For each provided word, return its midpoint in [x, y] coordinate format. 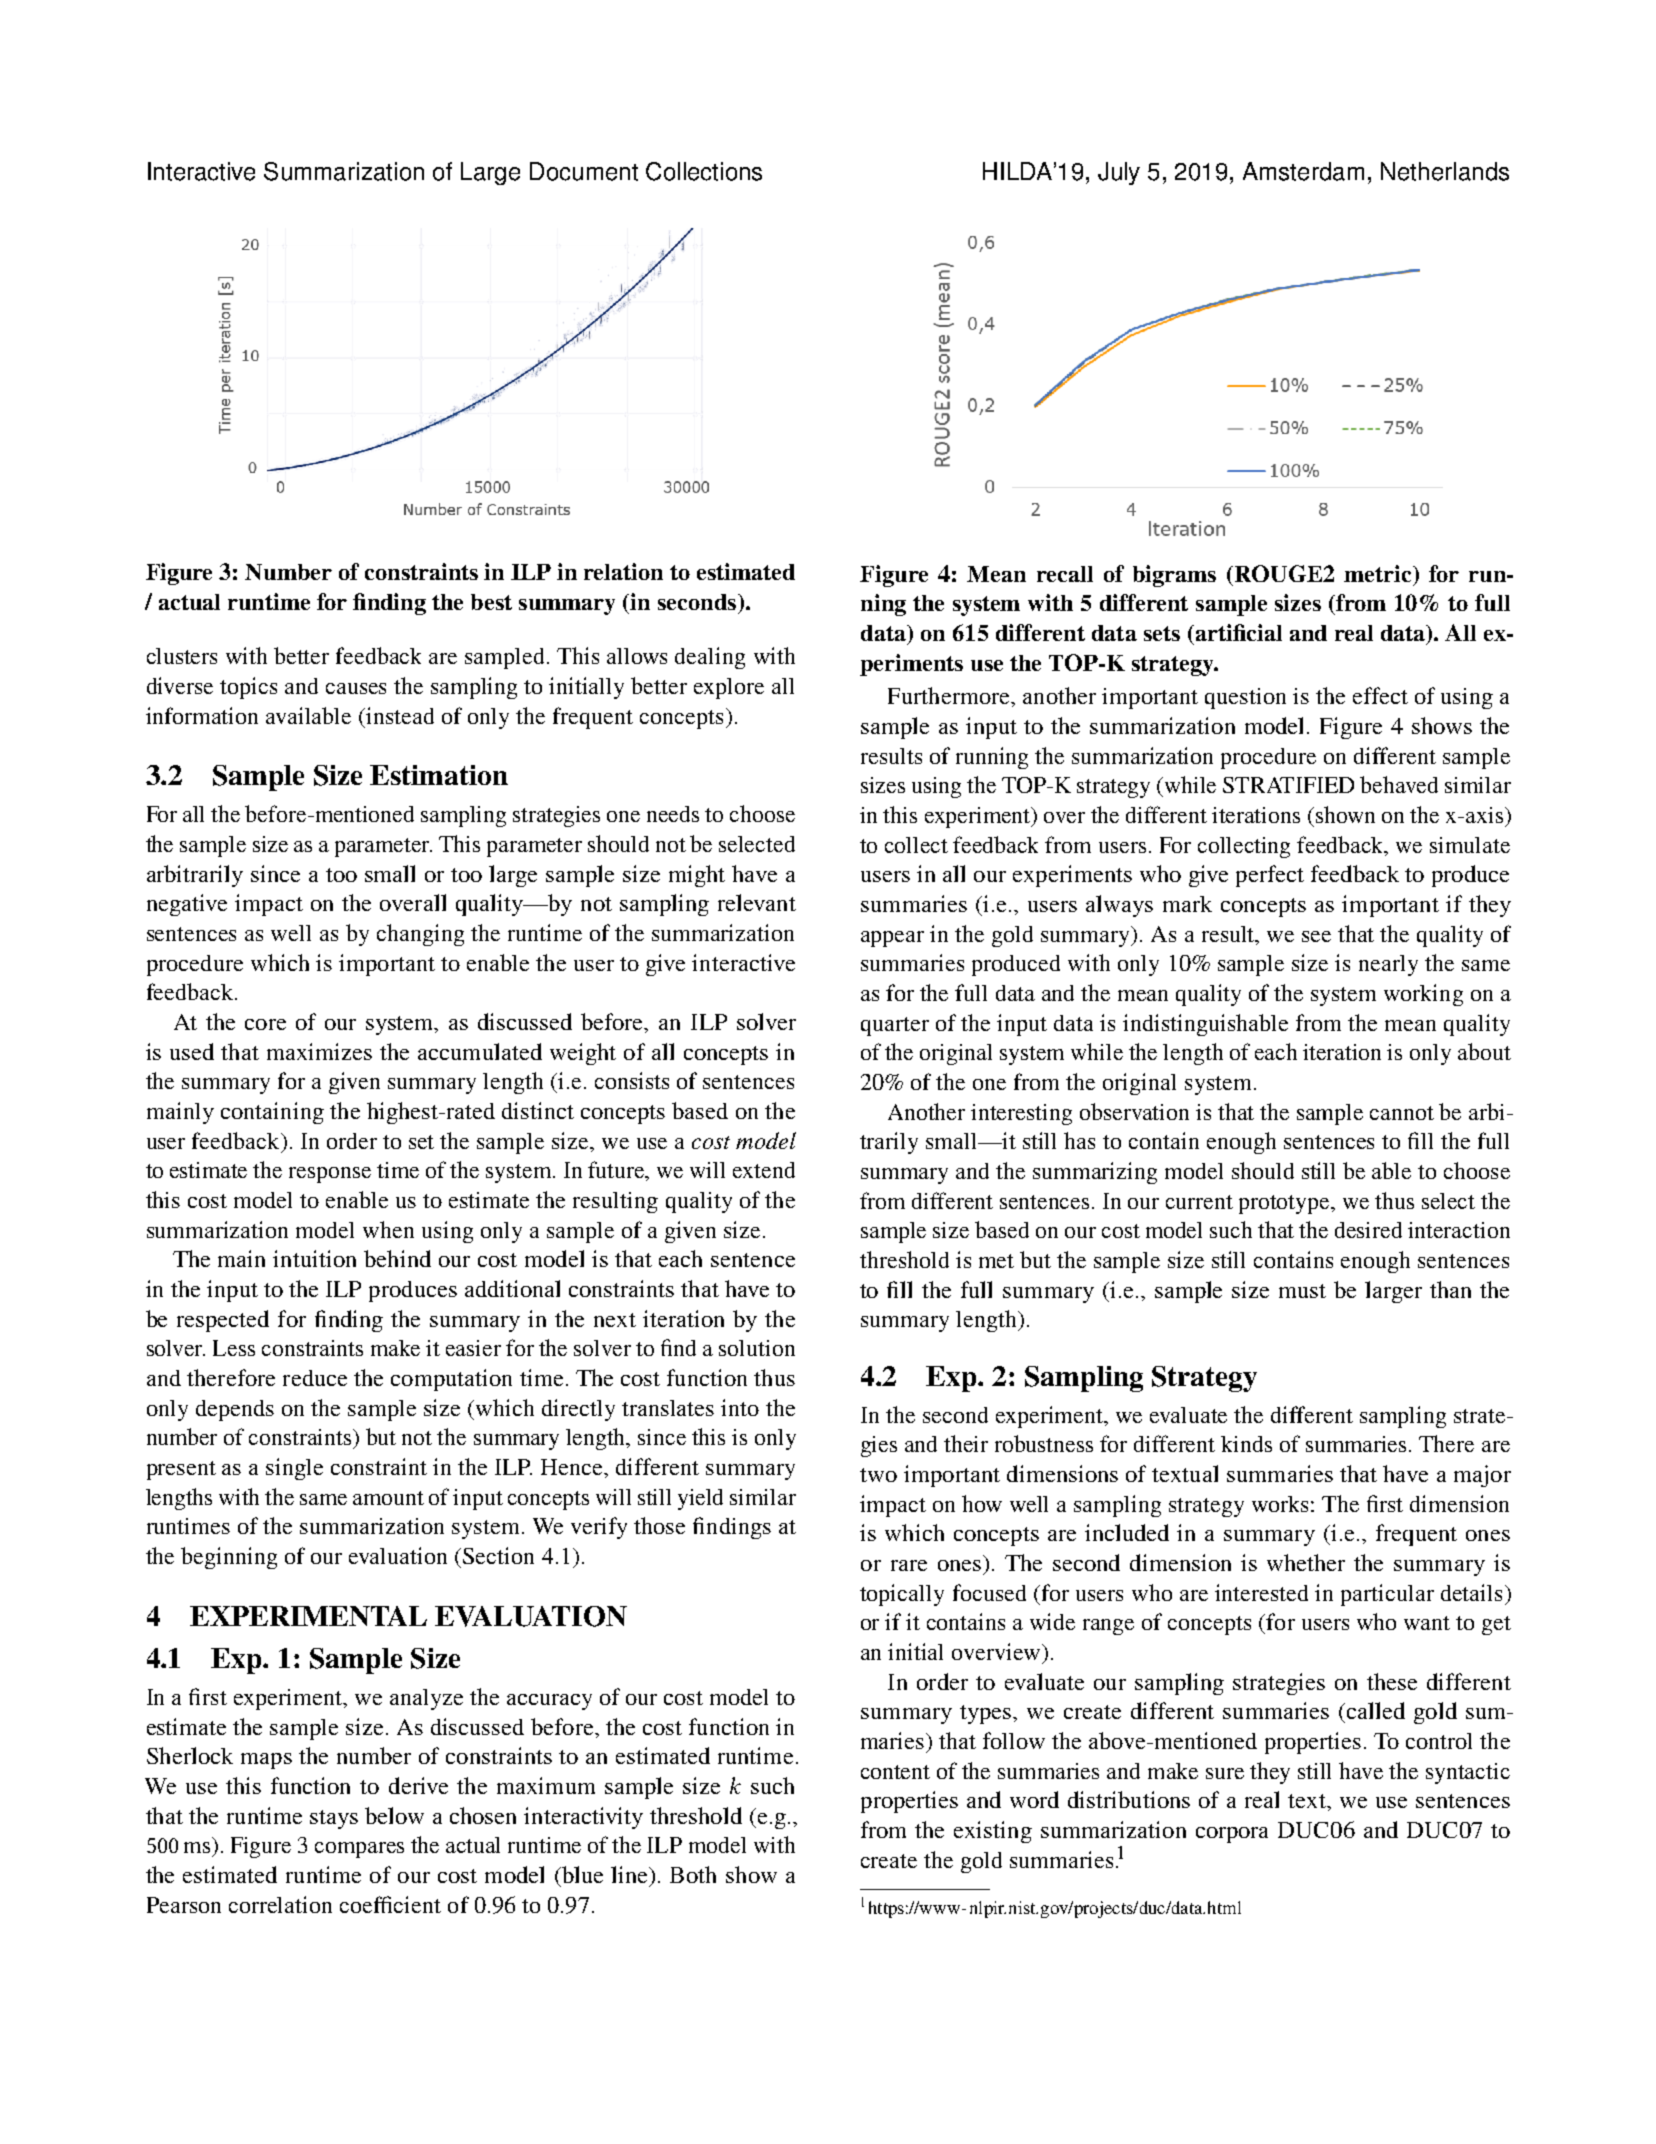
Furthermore [950, 695]
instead [400, 715]
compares [359, 1850]
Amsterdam [1303, 171]
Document [584, 171]
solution [757, 1348]
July [1119, 173]
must [1302, 1291]
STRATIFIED [1288, 785]
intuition [314, 1258]
